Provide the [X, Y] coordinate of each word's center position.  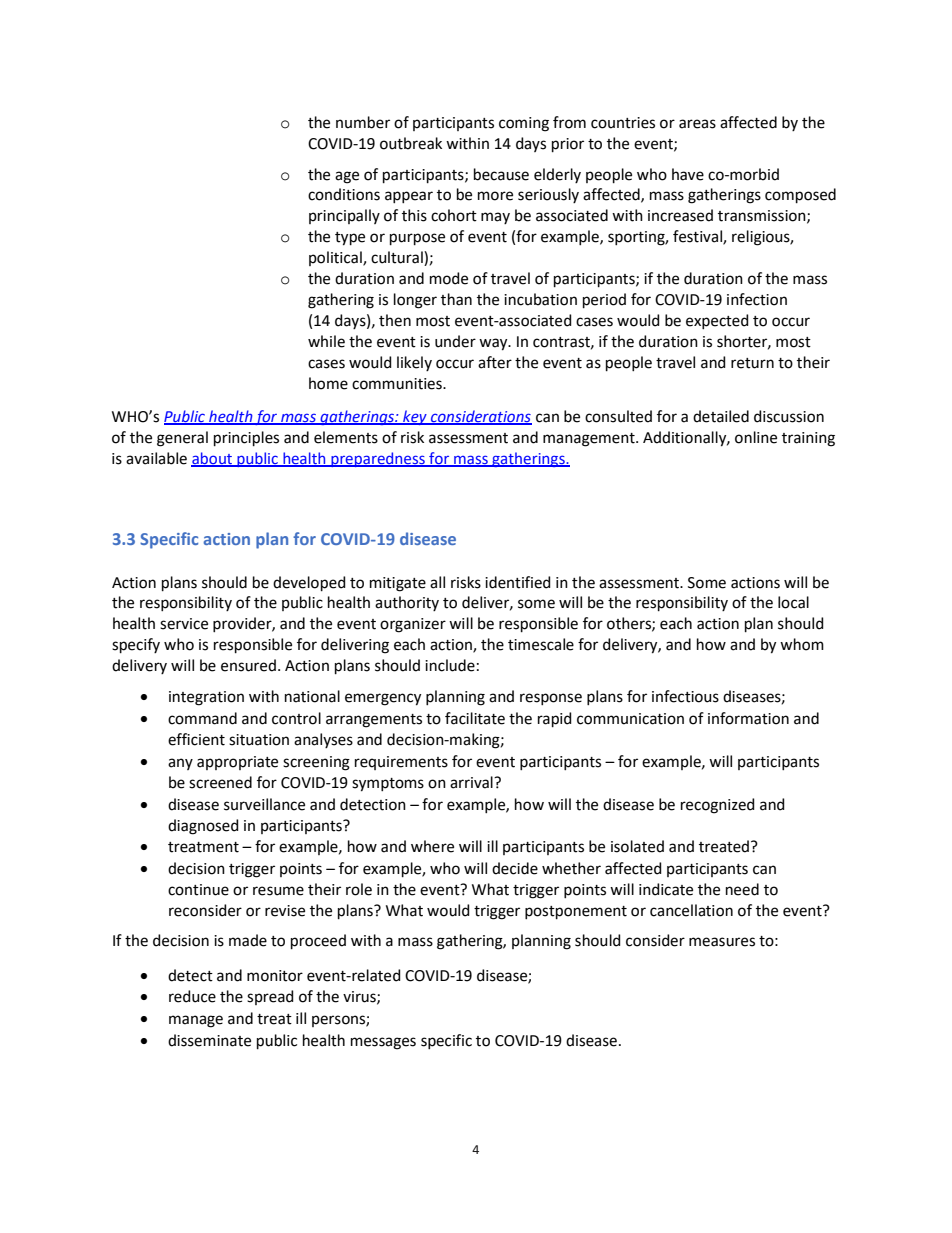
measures [722, 942]
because [501, 174]
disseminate [209, 1040]
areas [697, 124]
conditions [344, 194]
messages [383, 1043]
